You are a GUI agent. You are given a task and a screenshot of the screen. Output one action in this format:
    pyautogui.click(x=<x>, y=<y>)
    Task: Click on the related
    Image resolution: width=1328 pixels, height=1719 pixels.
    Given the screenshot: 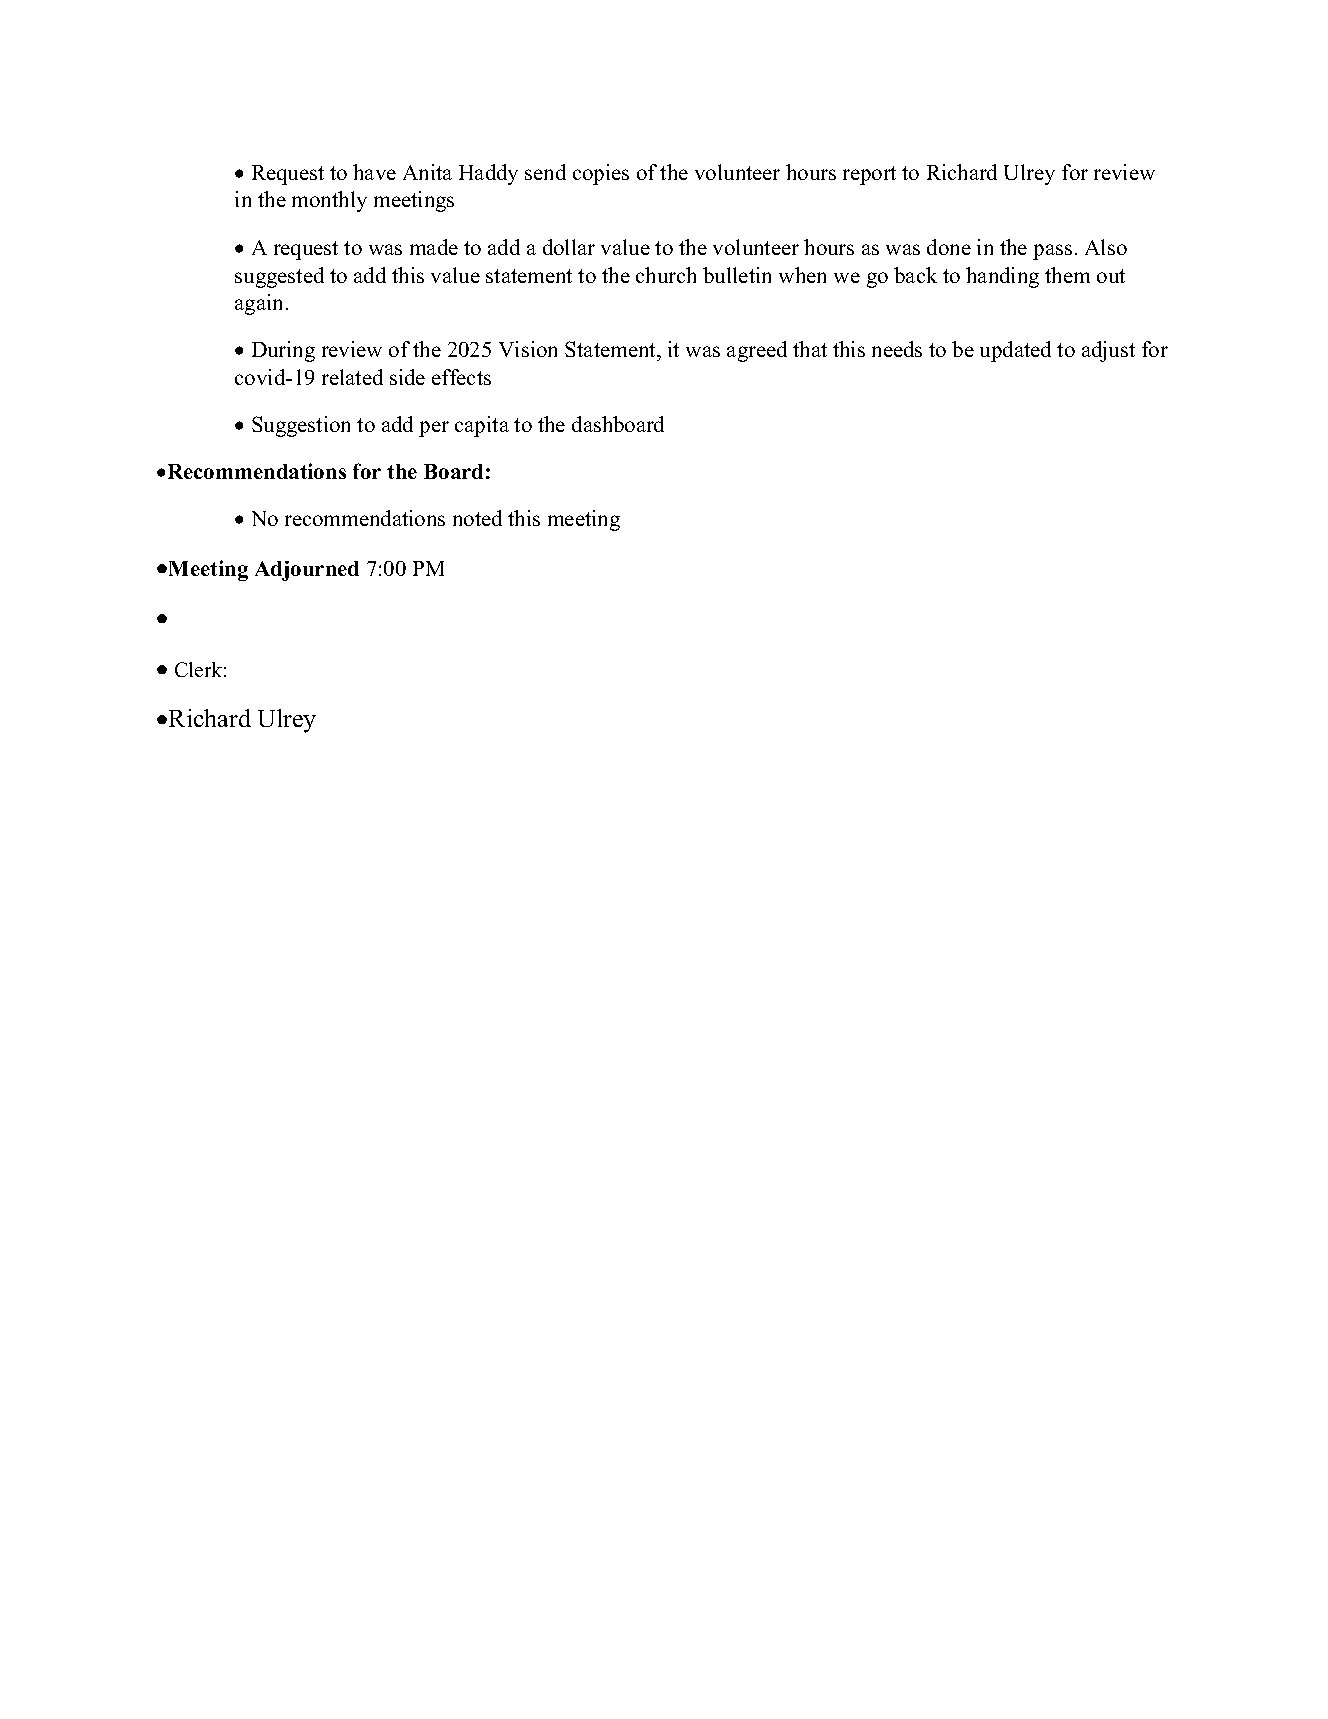 What is the action you would take?
    pyautogui.click(x=352, y=377)
